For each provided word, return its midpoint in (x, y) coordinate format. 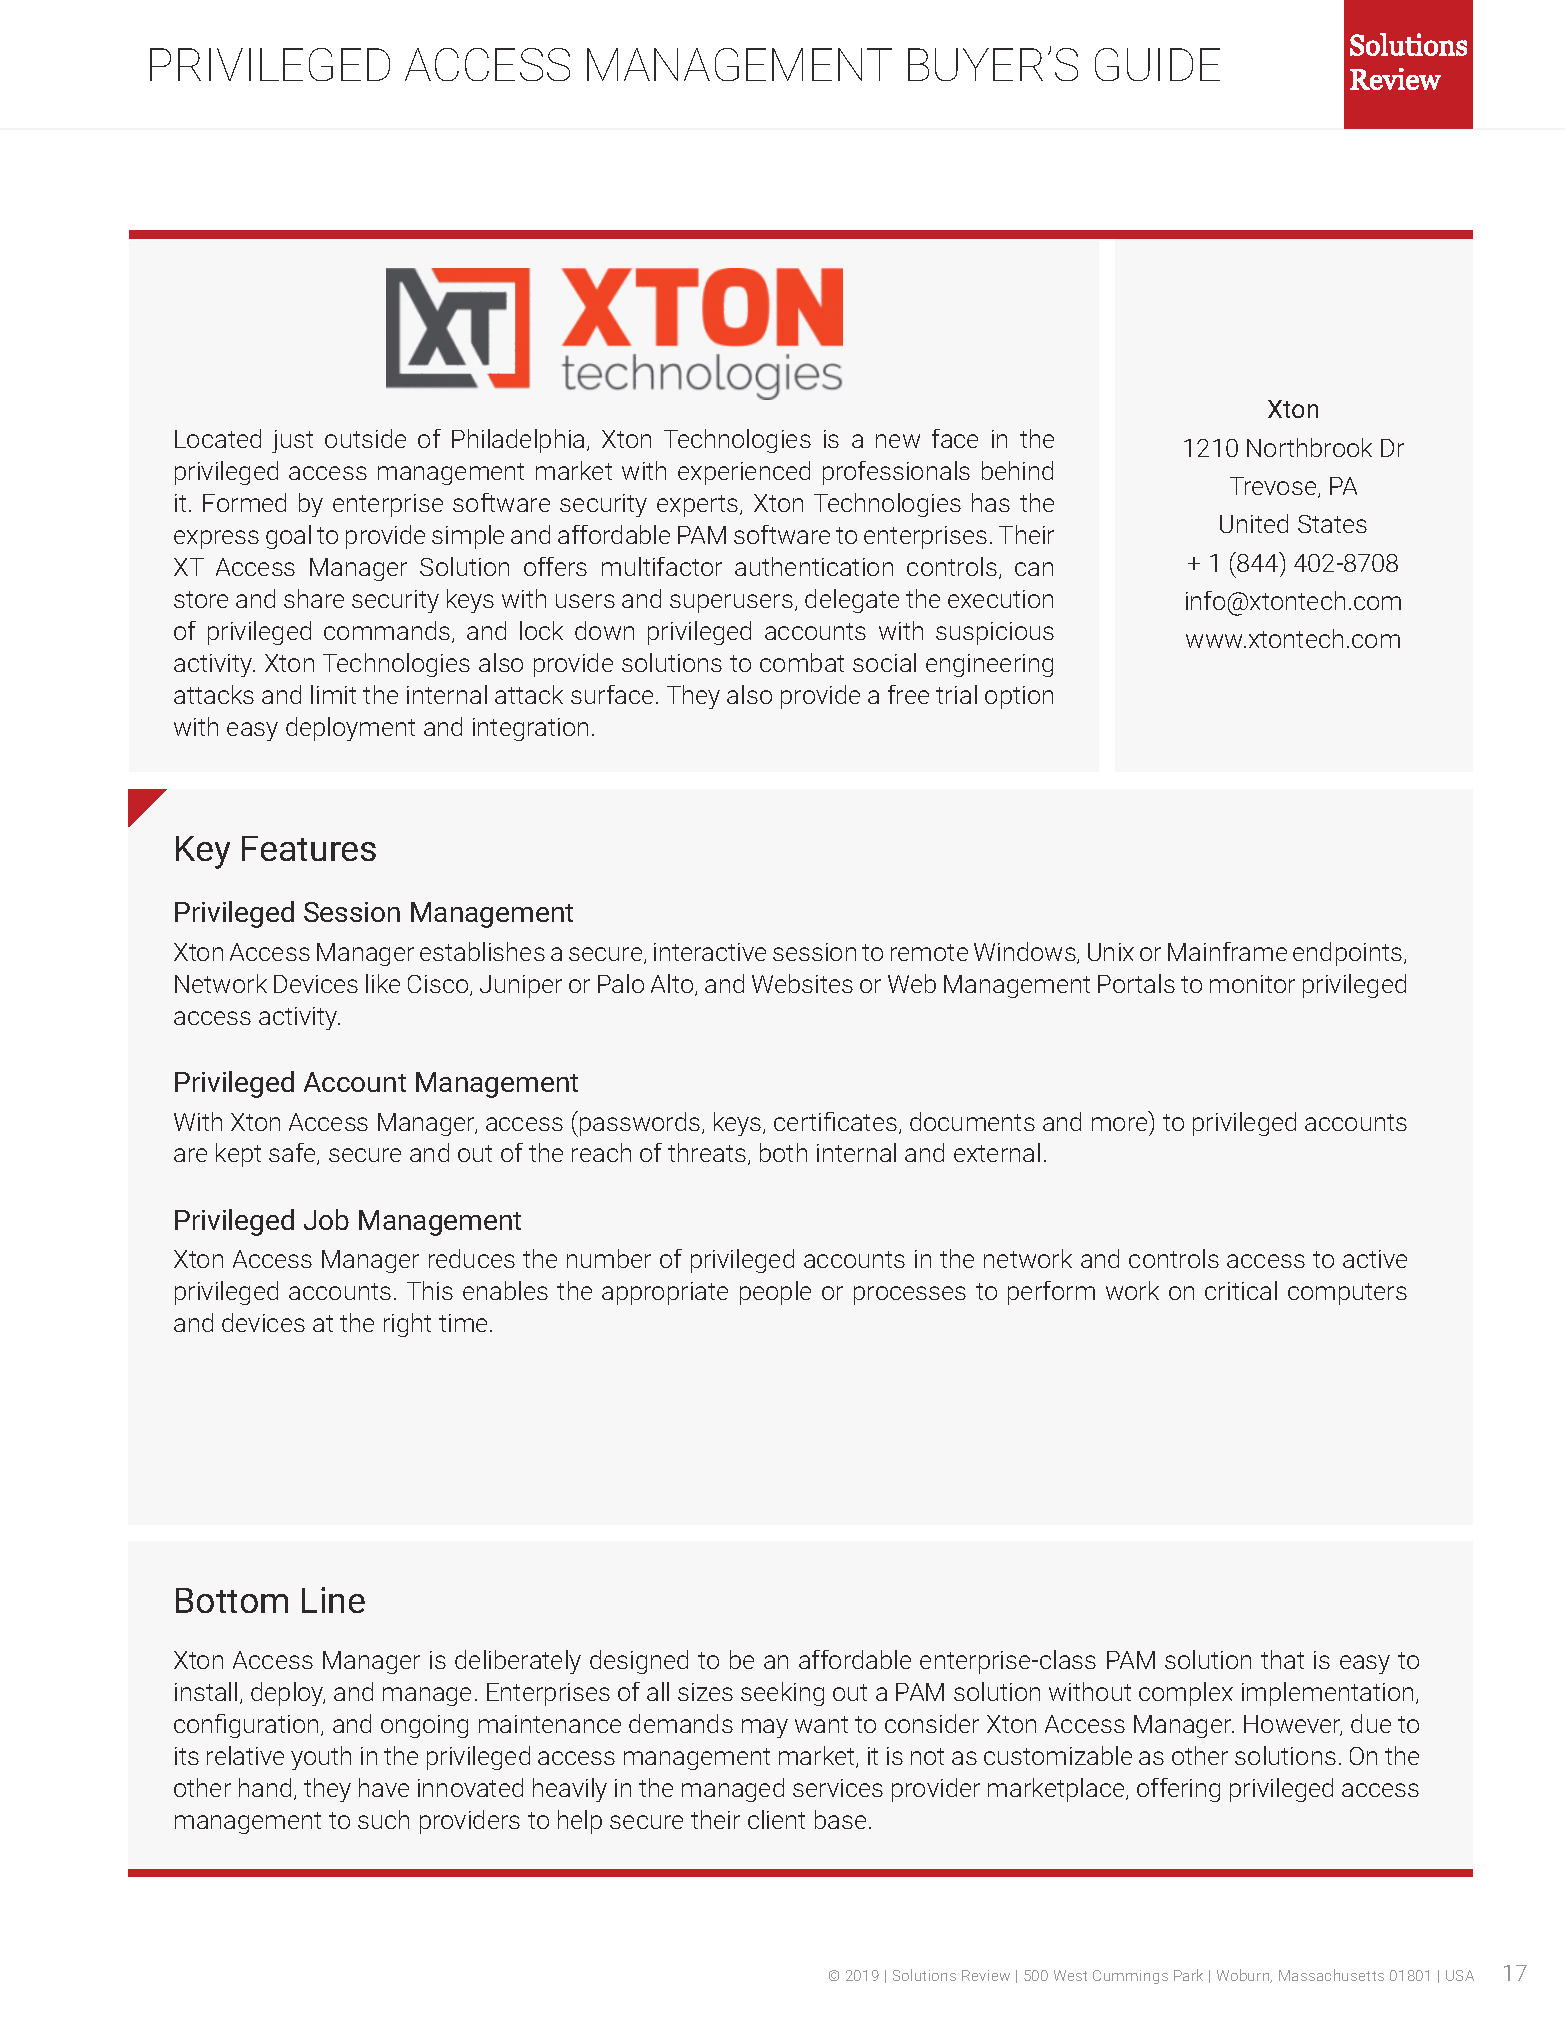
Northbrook (1309, 447)
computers (1347, 1294)
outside (365, 438)
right (407, 1325)
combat (802, 662)
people (775, 1293)
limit (333, 694)
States (1332, 524)
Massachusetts (1331, 1975)
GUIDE (1157, 64)
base (840, 1819)
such (383, 1819)
